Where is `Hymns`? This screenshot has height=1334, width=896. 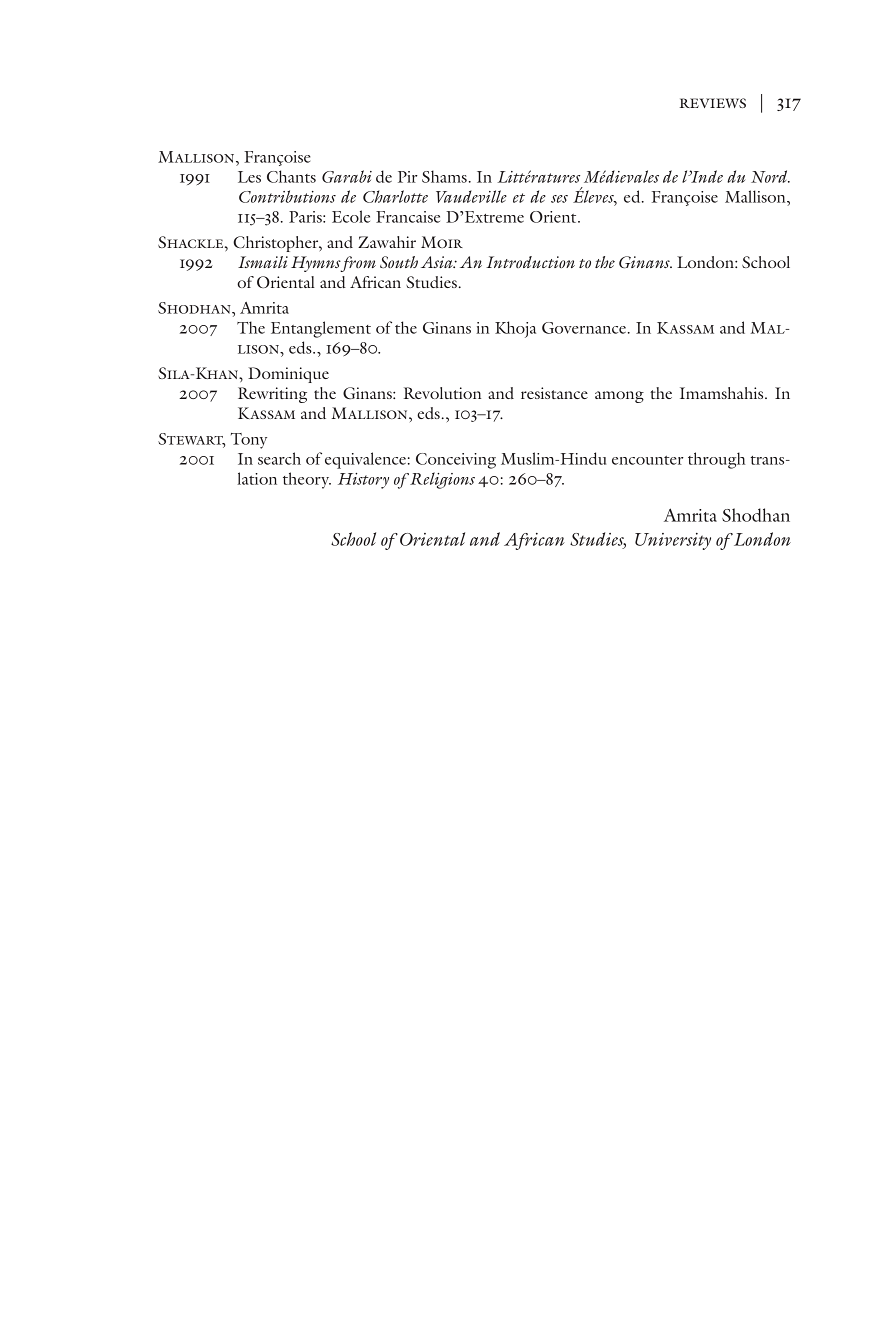 Hymns is located at coordinates (317, 264).
